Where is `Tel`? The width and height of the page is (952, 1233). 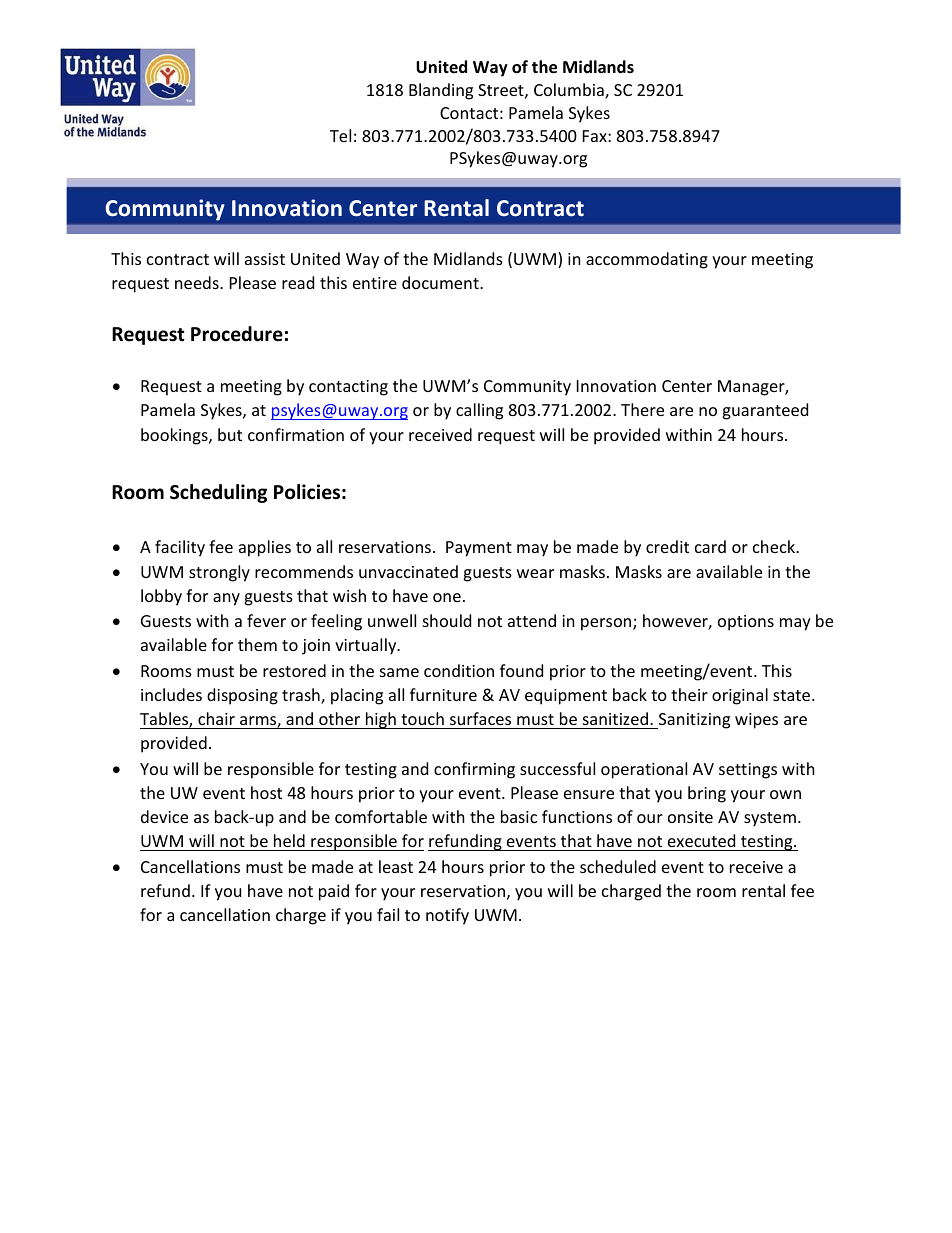
Tel is located at coordinates (340, 135).
